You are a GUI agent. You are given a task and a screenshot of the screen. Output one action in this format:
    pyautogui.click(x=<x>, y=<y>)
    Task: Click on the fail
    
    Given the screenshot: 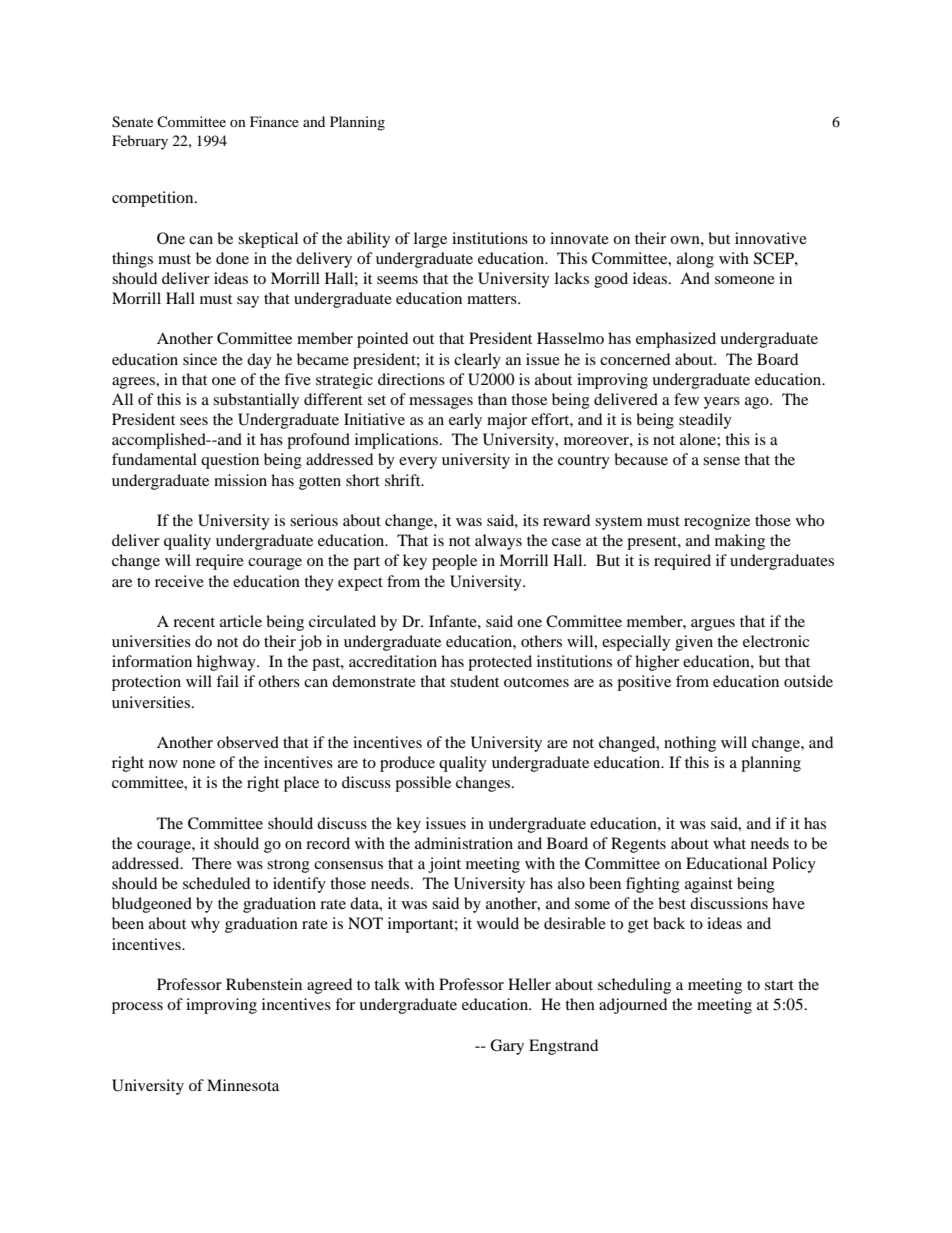 What is the action you would take?
    pyautogui.click(x=227, y=681)
